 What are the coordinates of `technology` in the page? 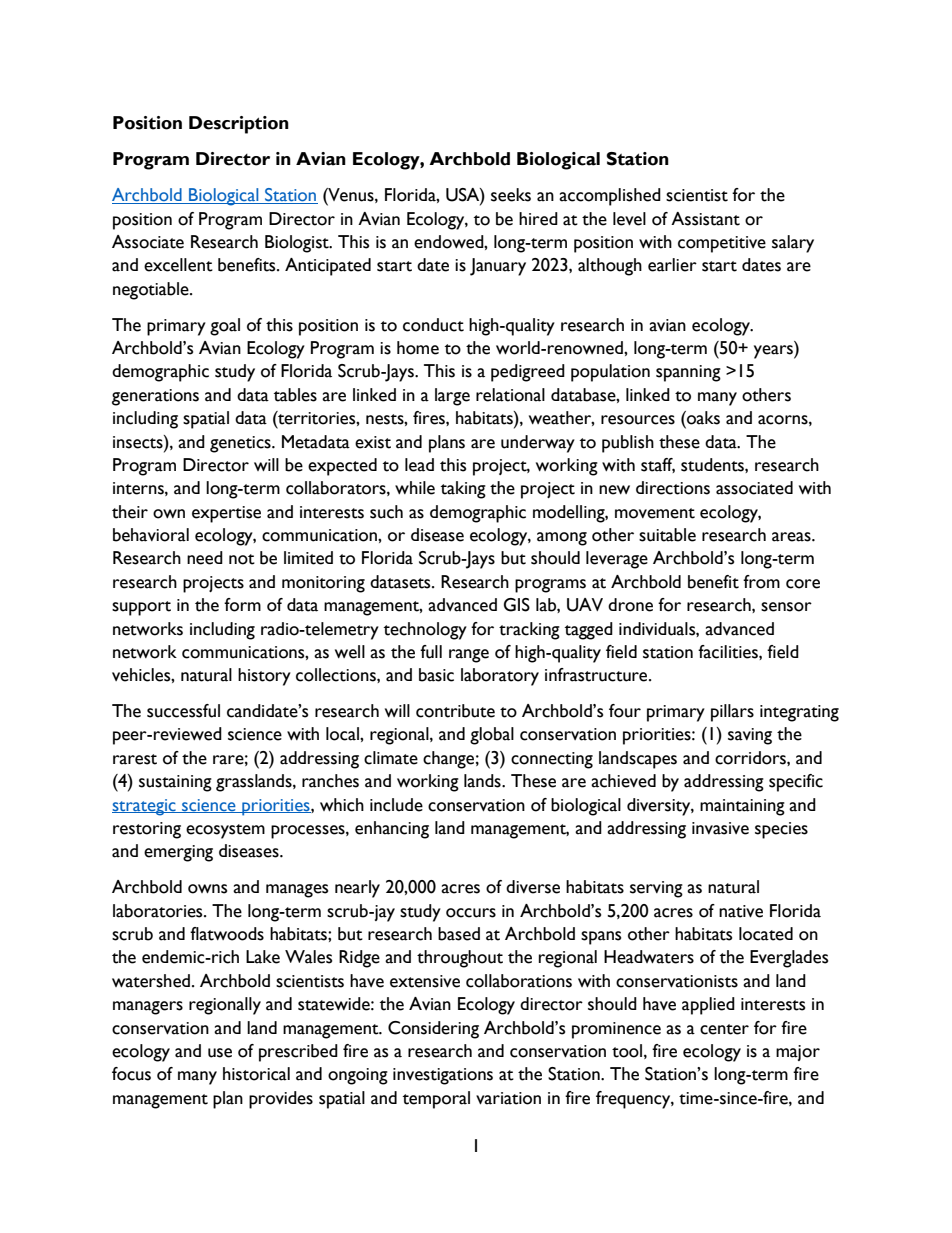 It's located at (425, 631).
